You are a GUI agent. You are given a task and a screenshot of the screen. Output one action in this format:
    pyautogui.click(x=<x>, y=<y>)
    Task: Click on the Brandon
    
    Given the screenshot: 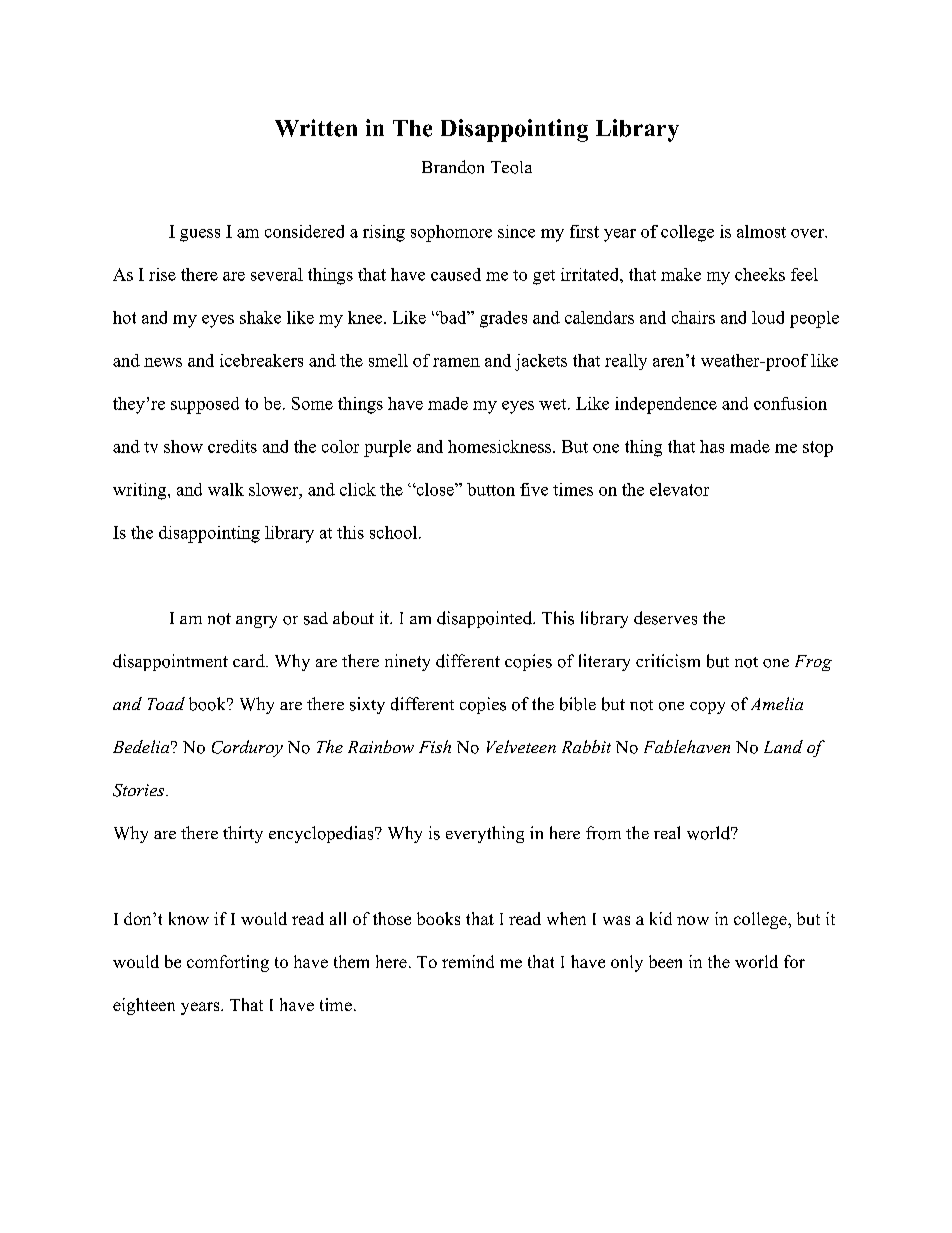 What is the action you would take?
    pyautogui.click(x=453, y=167)
